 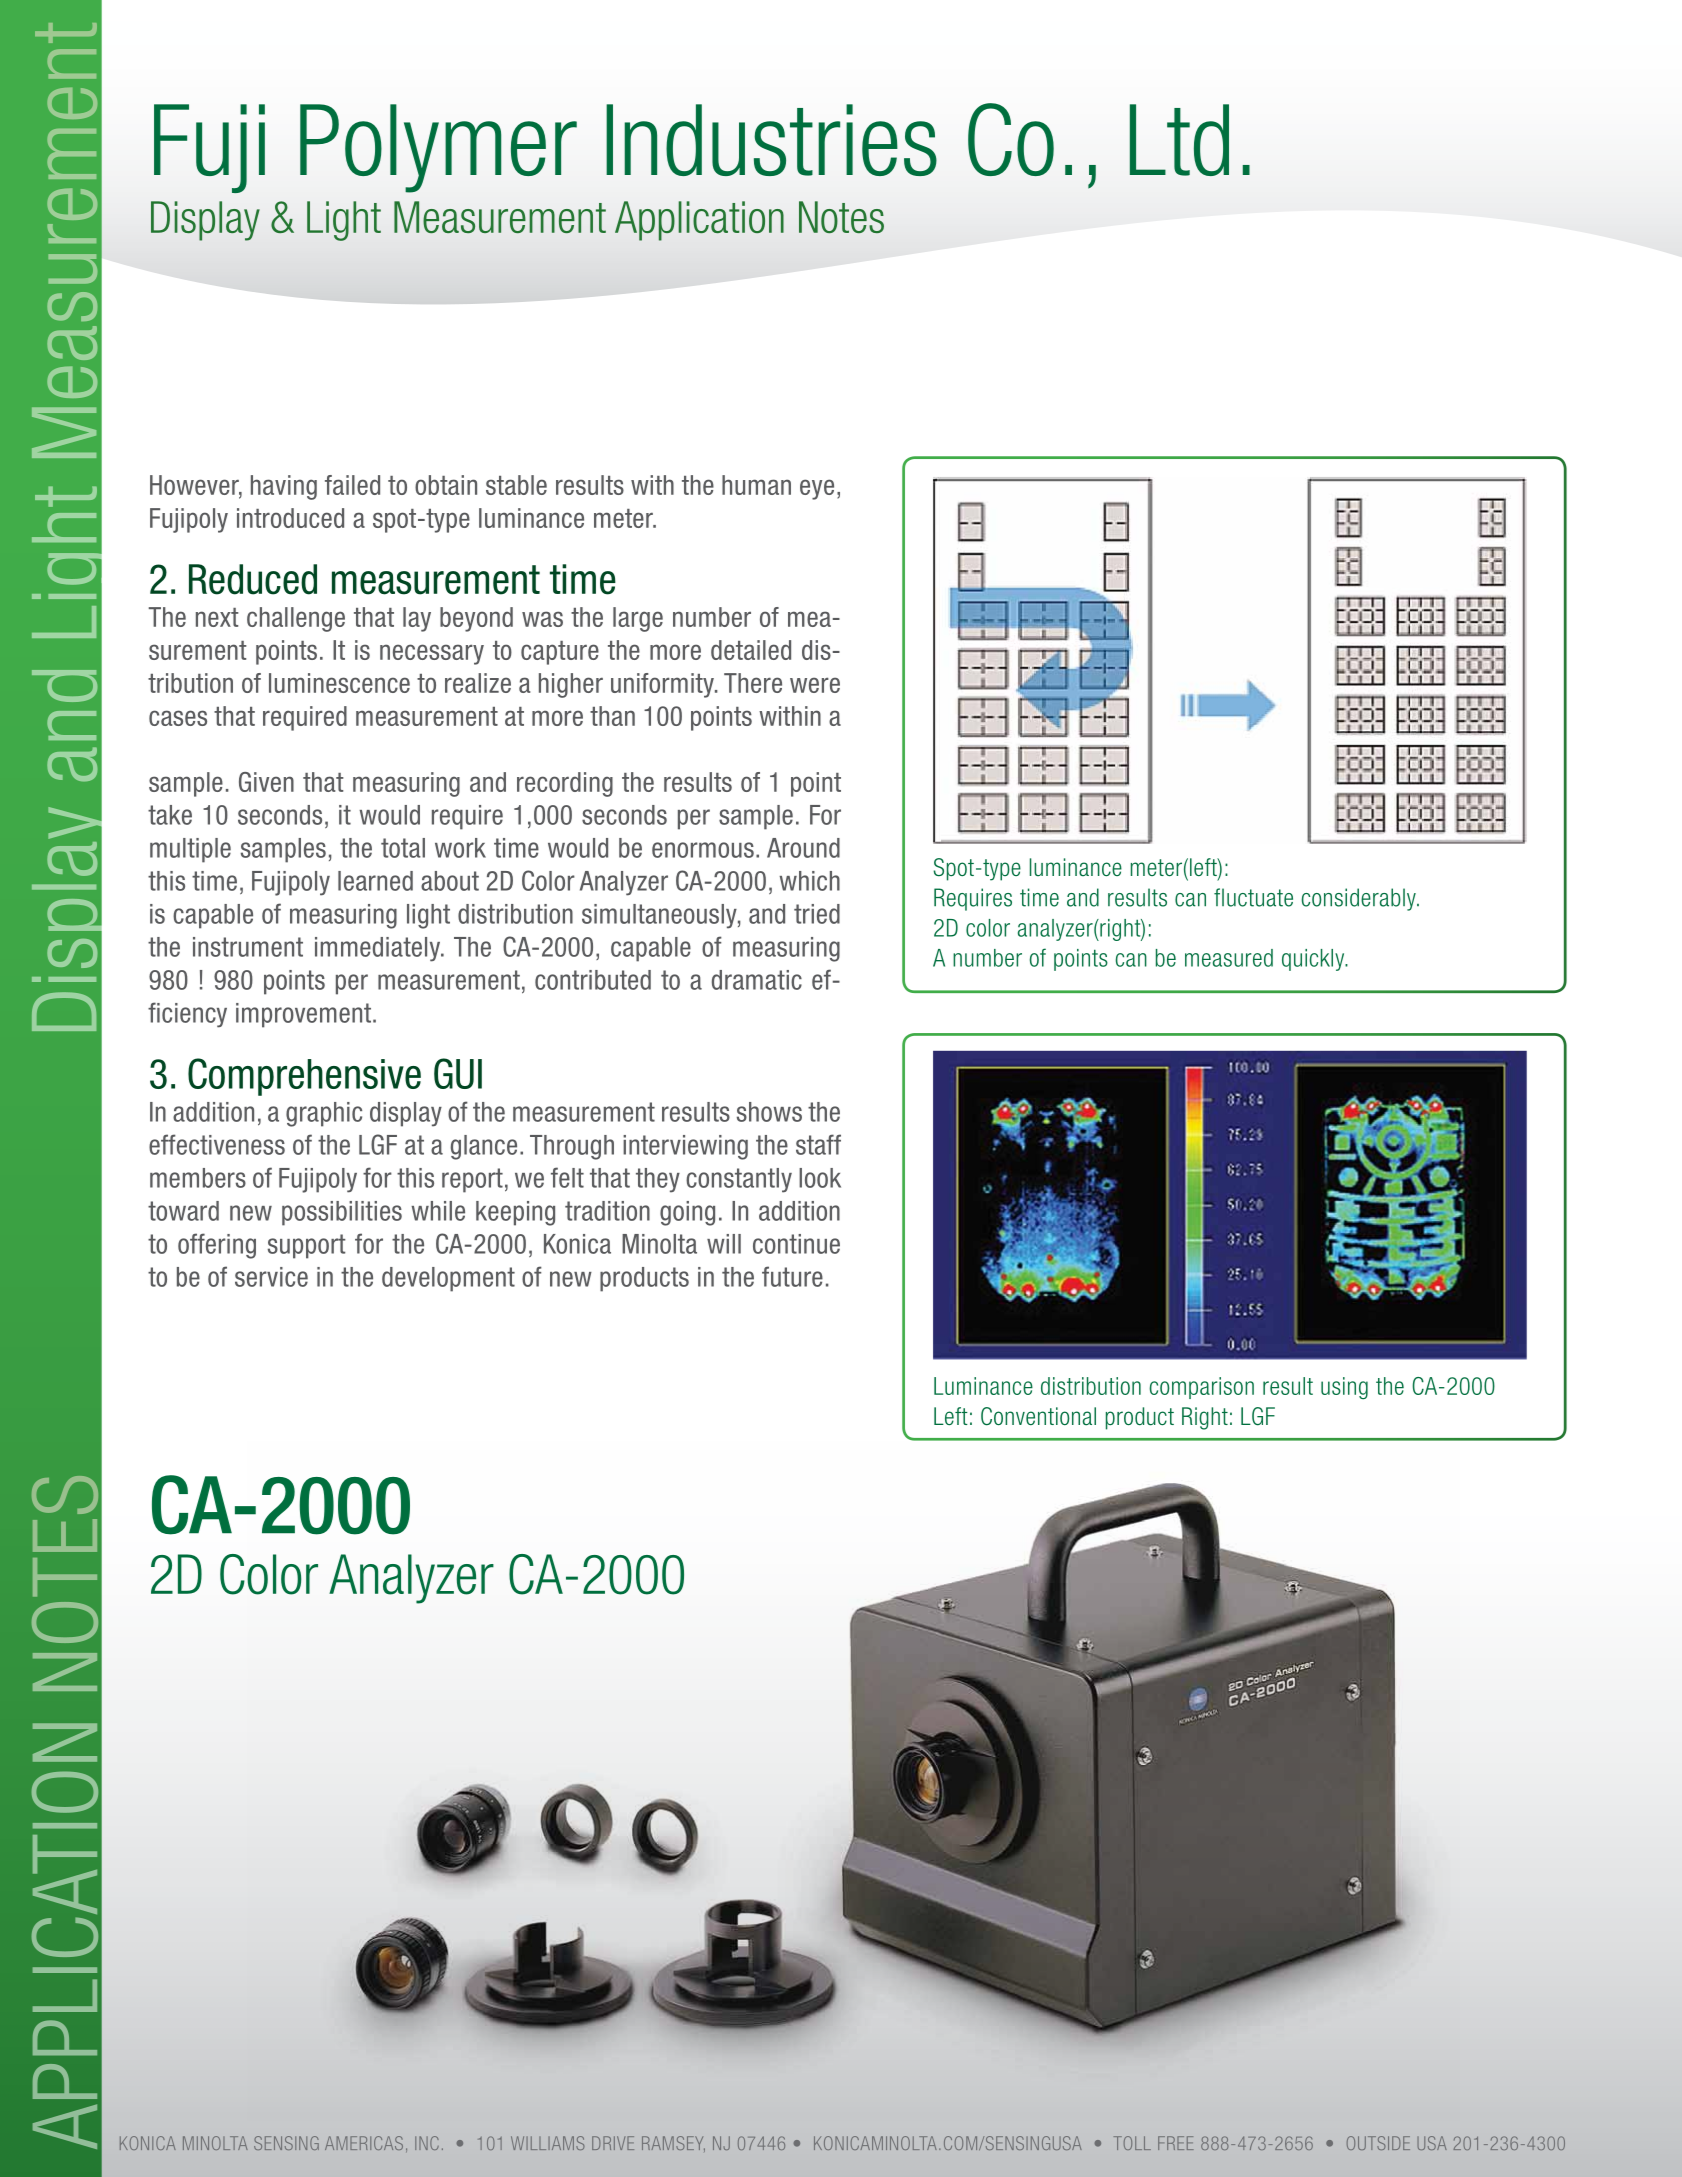 What do you see at coordinates (266, 782) in the image?
I see `Given` at bounding box center [266, 782].
